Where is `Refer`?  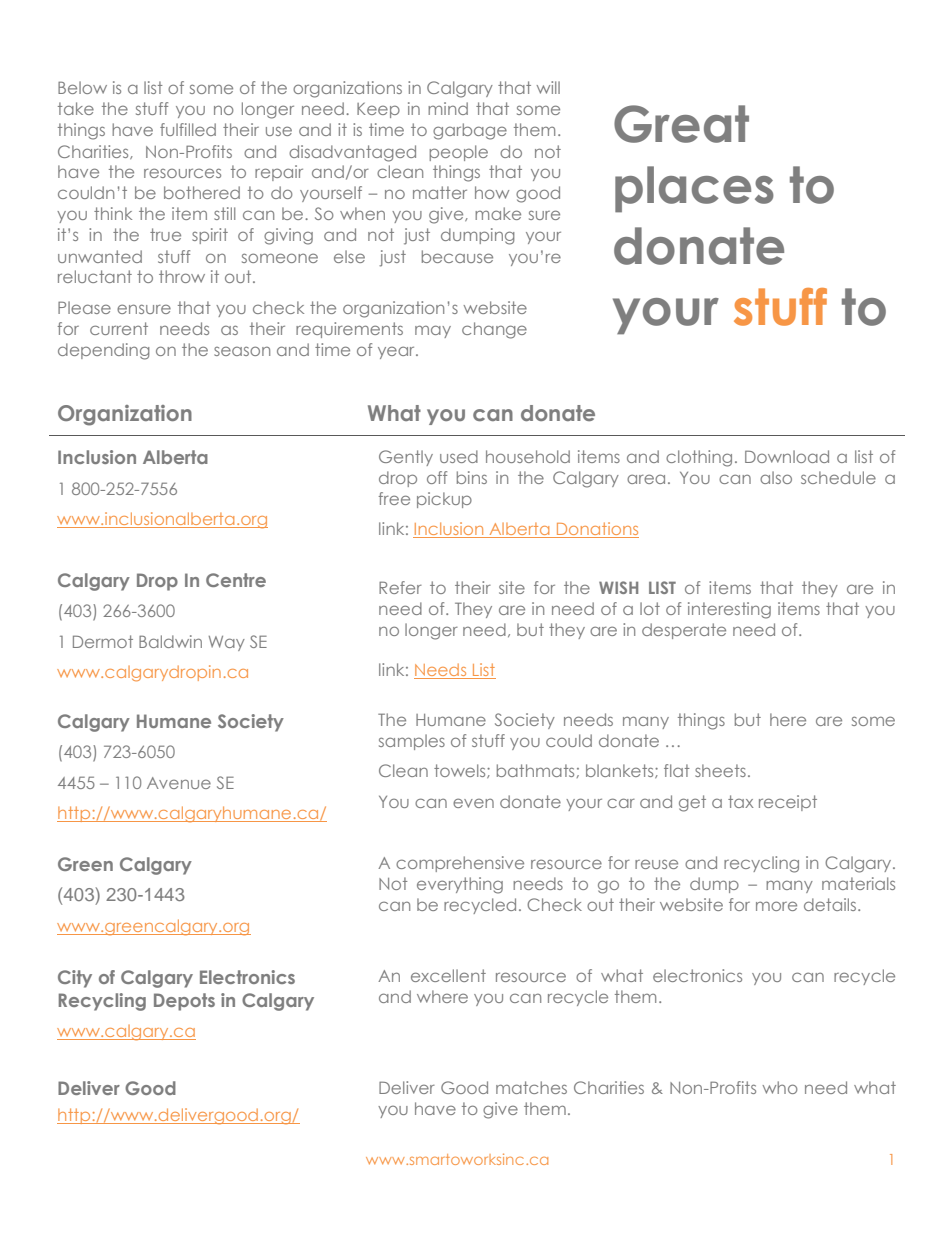 Refer is located at coordinates (400, 587).
